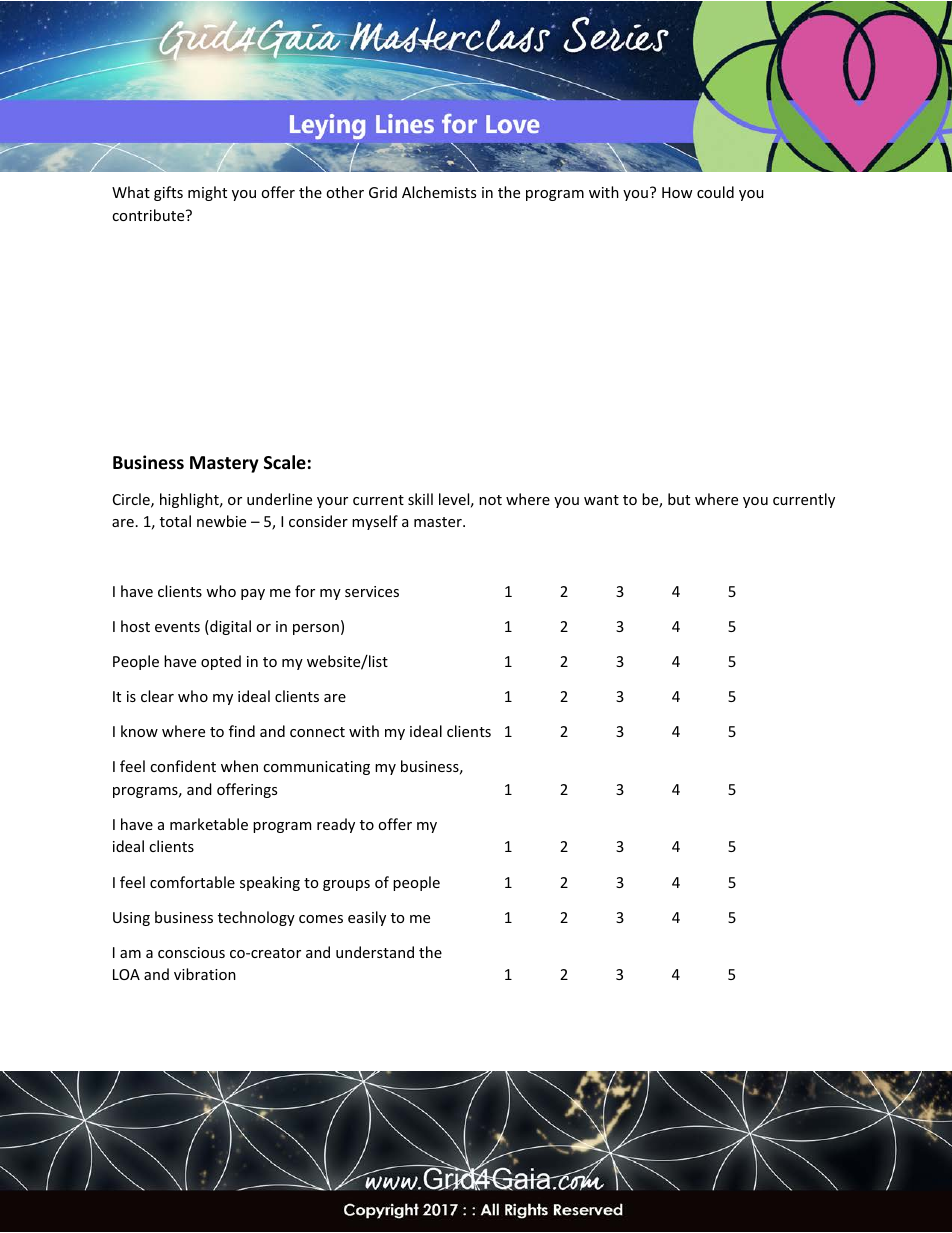 This screenshot has width=952, height=1233. I want to click on conscious, so click(191, 952).
